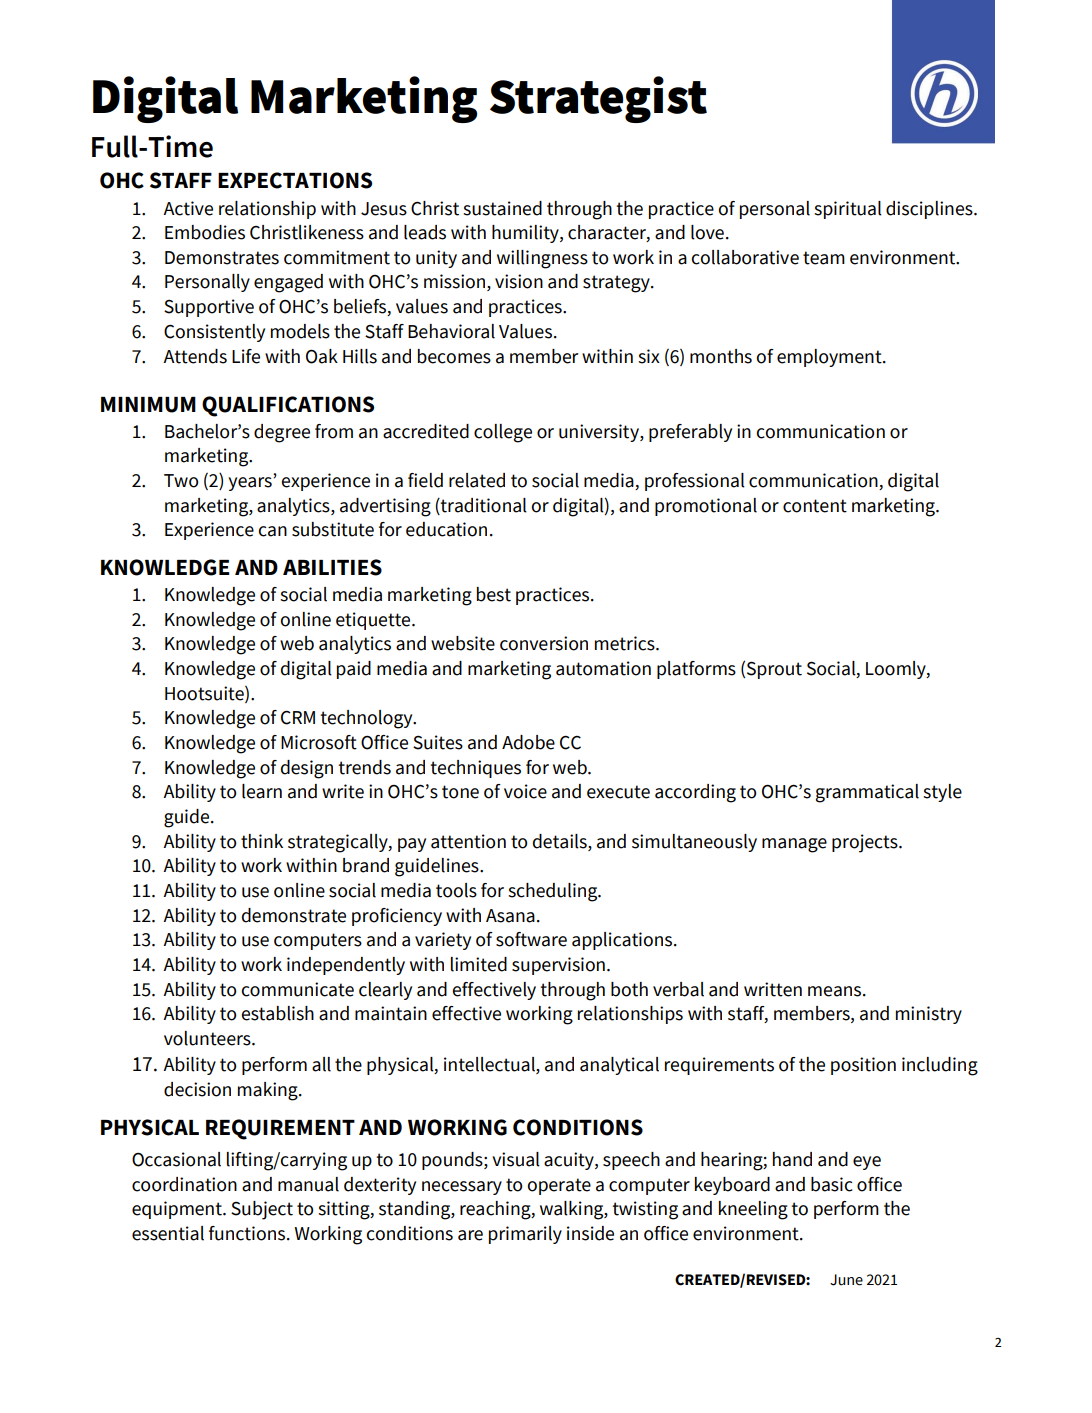 This screenshot has width=1092, height=1413. I want to click on grammatical, so click(867, 793).
